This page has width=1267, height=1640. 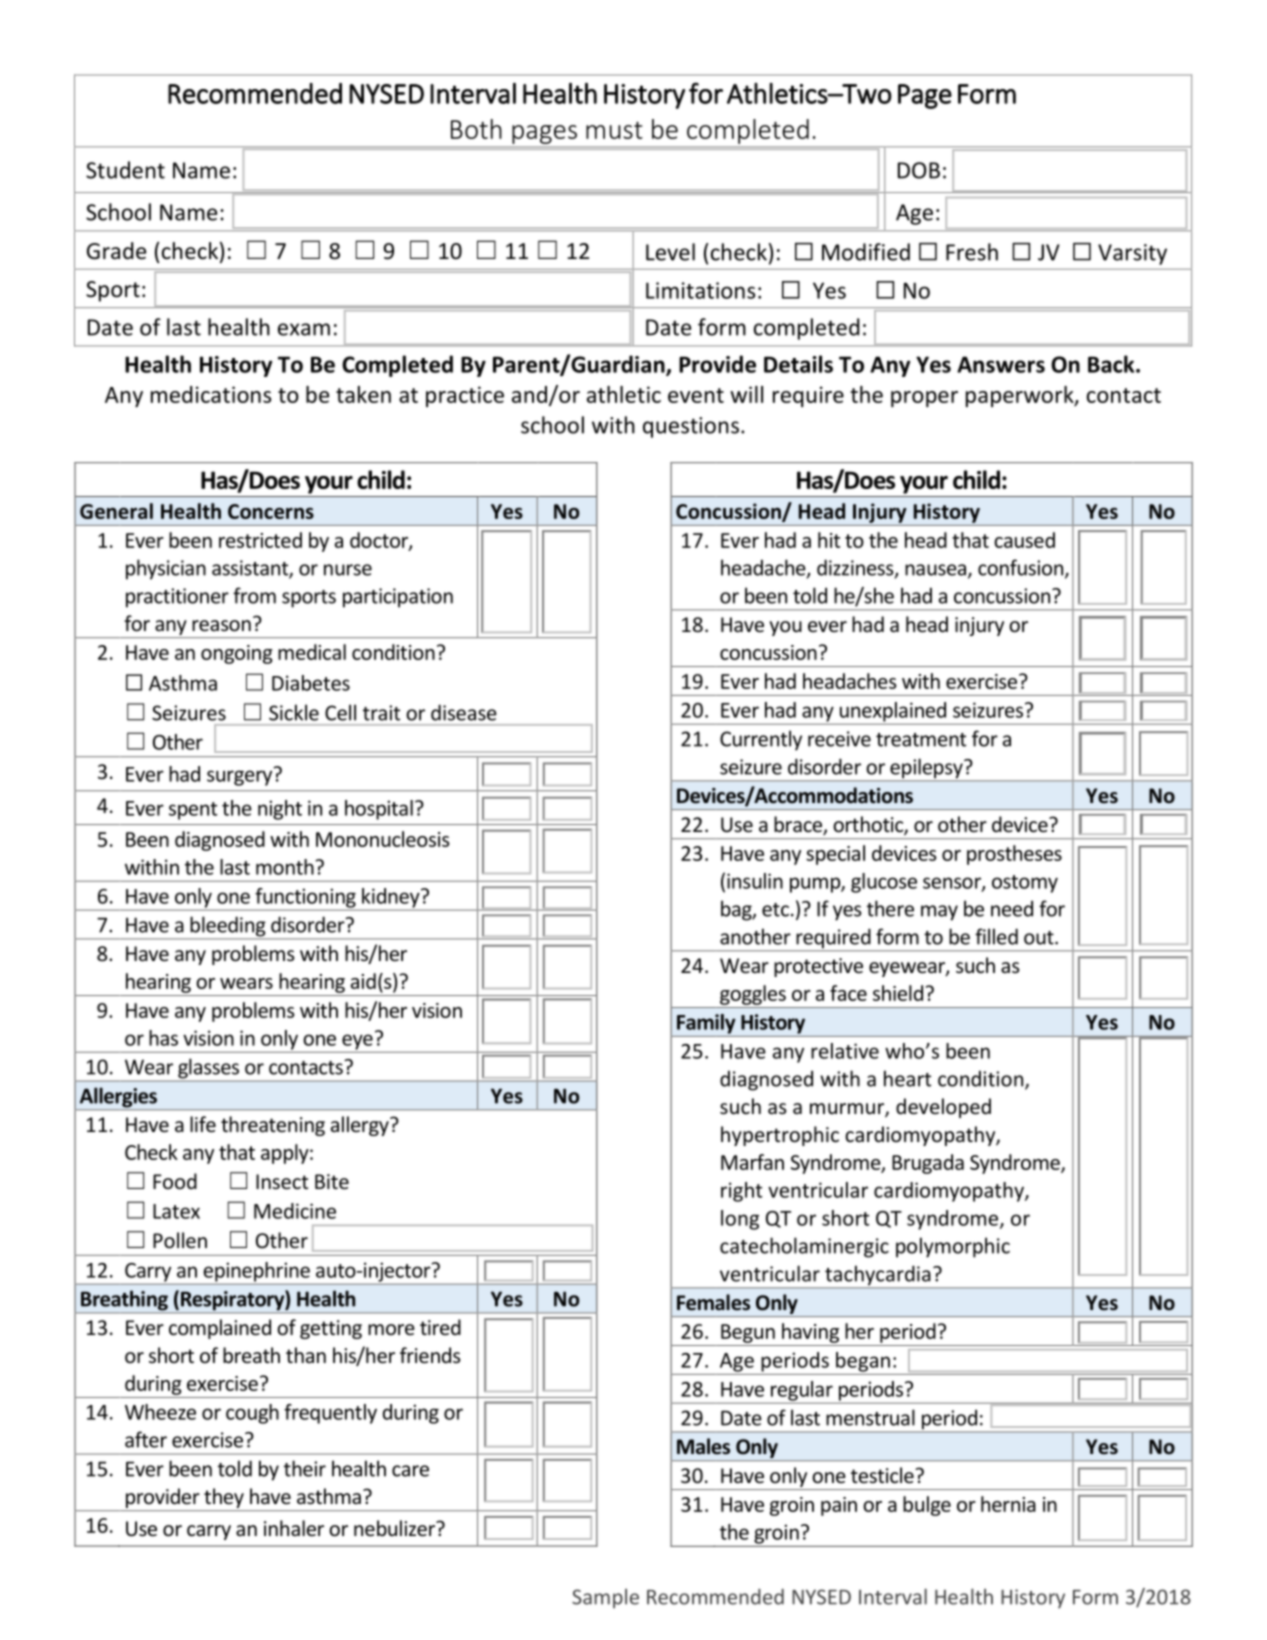 I want to click on inhaler, so click(x=294, y=1528).
